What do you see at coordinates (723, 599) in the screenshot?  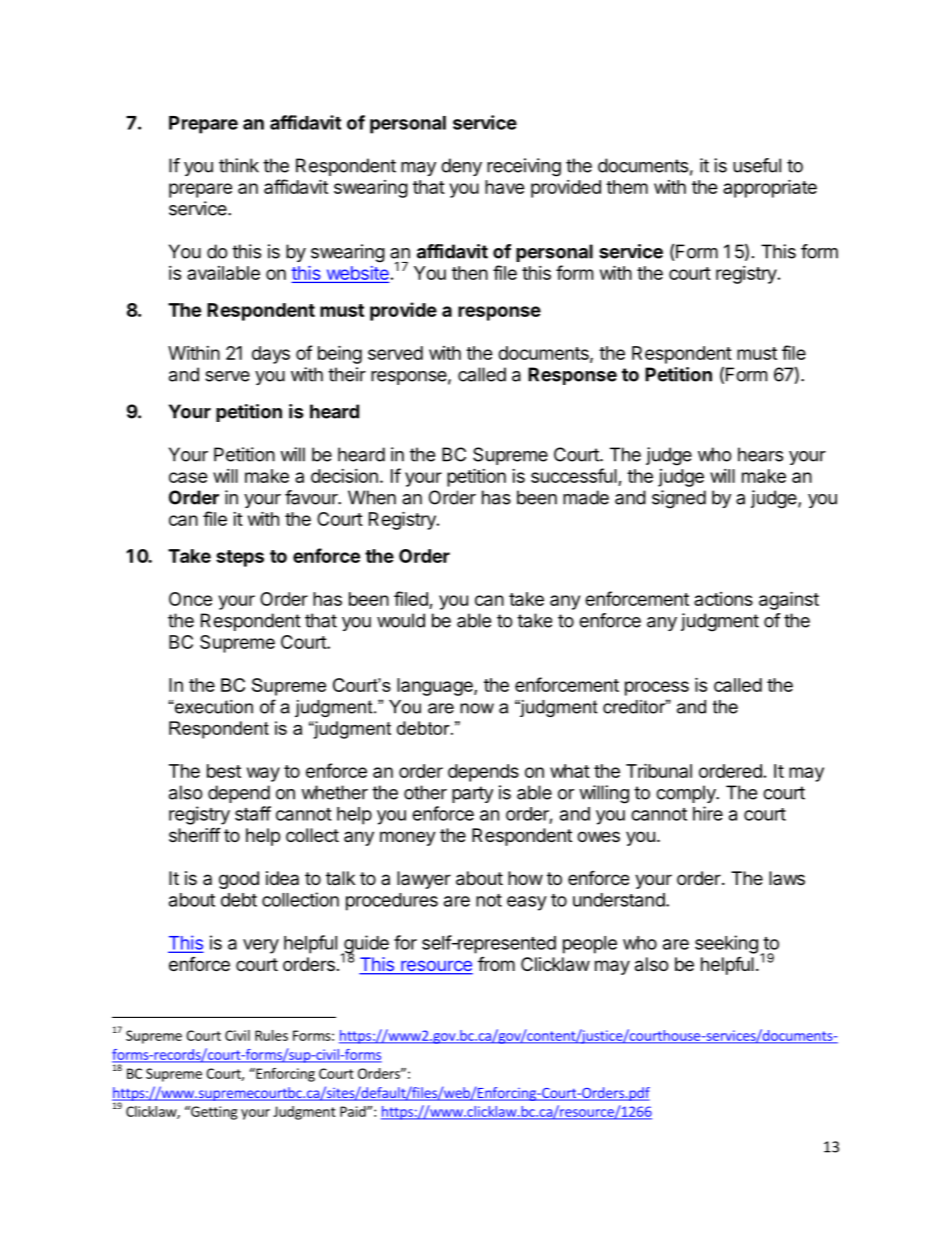 I see `actions` at bounding box center [723, 599].
